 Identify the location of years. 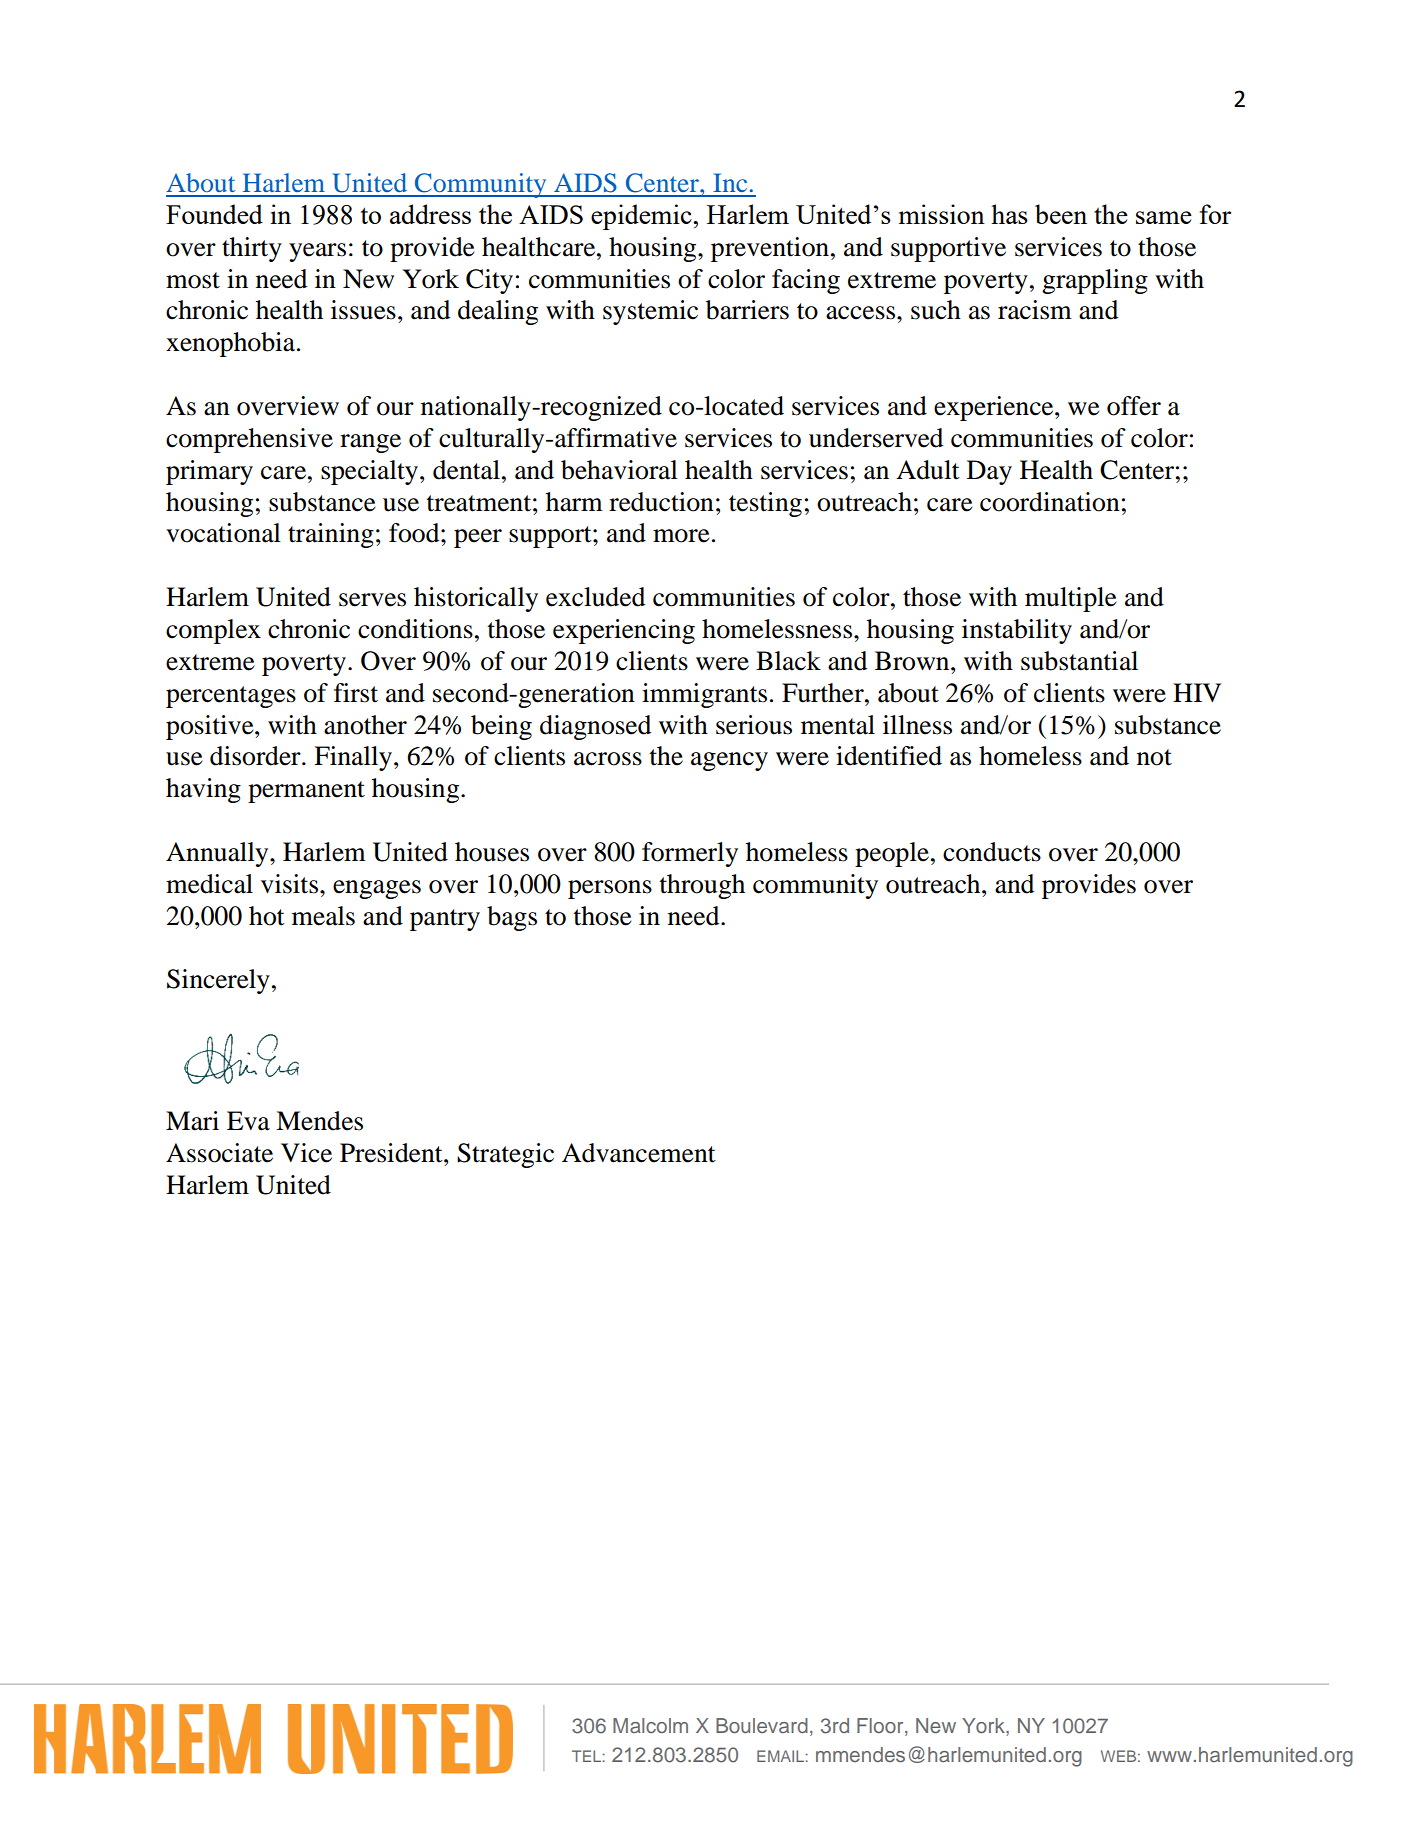
(317, 252).
